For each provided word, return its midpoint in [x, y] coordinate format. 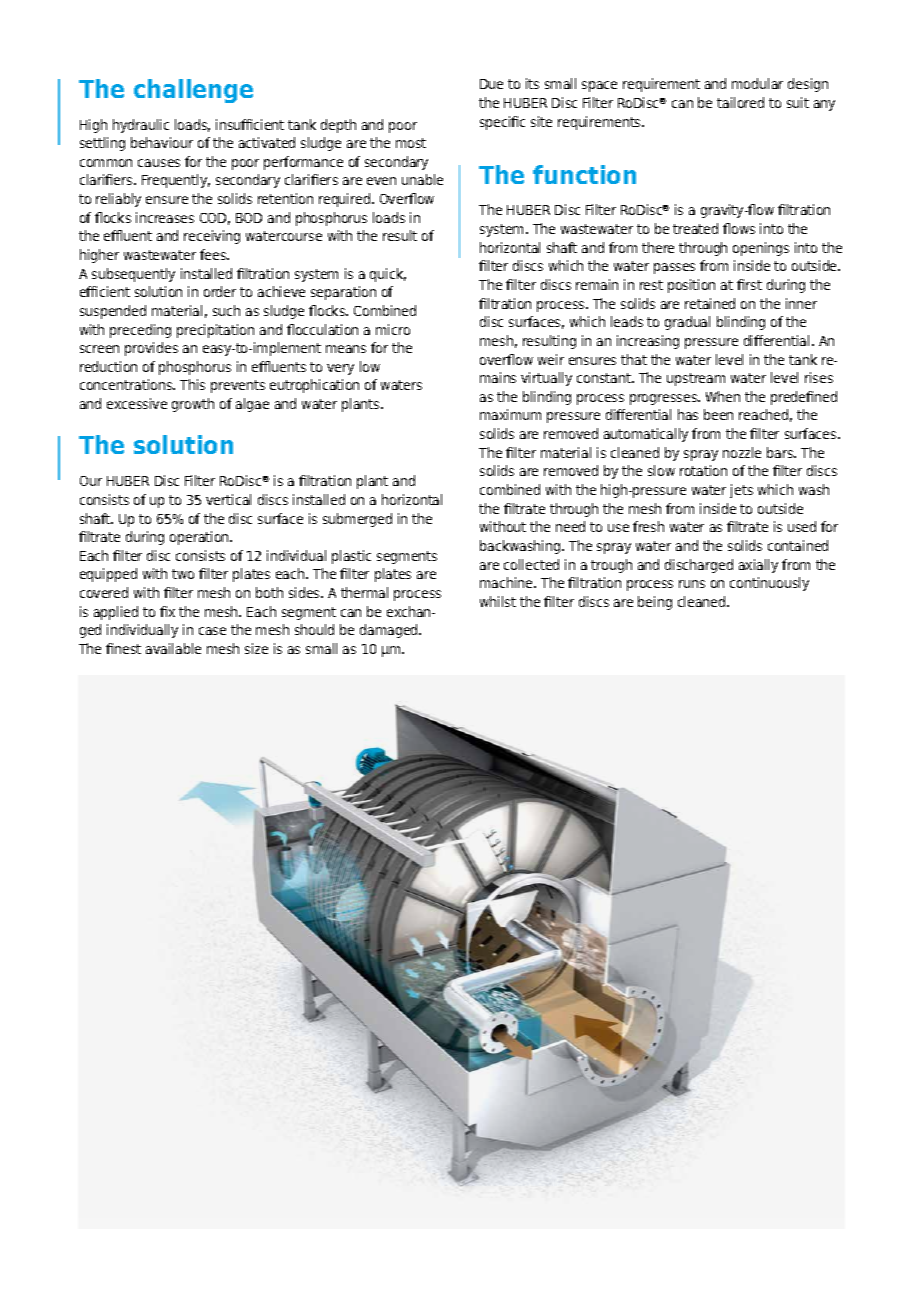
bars [781, 452]
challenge [193, 91]
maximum [510, 414]
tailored [740, 102]
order [220, 291]
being [655, 603]
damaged [390, 631]
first [749, 284]
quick [388, 275]
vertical [228, 499]
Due [491, 84]
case [212, 631]
